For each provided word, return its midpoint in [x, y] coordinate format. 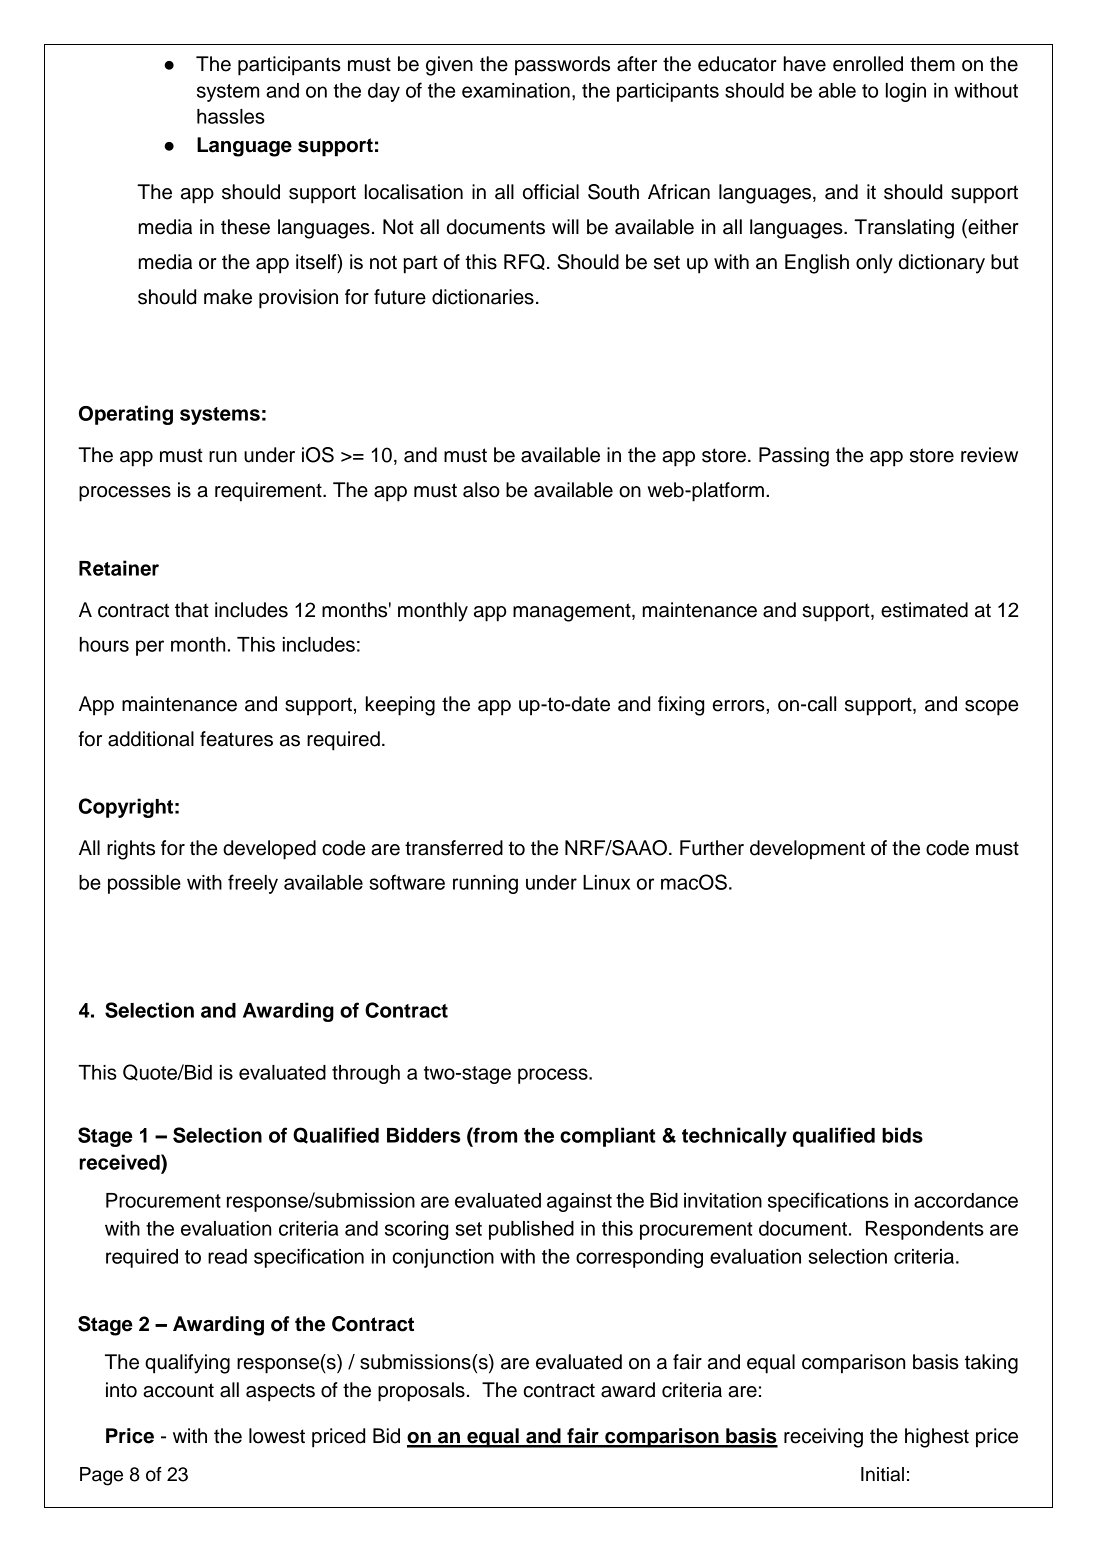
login [906, 92]
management [573, 612]
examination [516, 90]
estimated [924, 610]
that [192, 610]
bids [902, 1135]
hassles [231, 116]
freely [253, 884]
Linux [606, 882]
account [178, 1390]
